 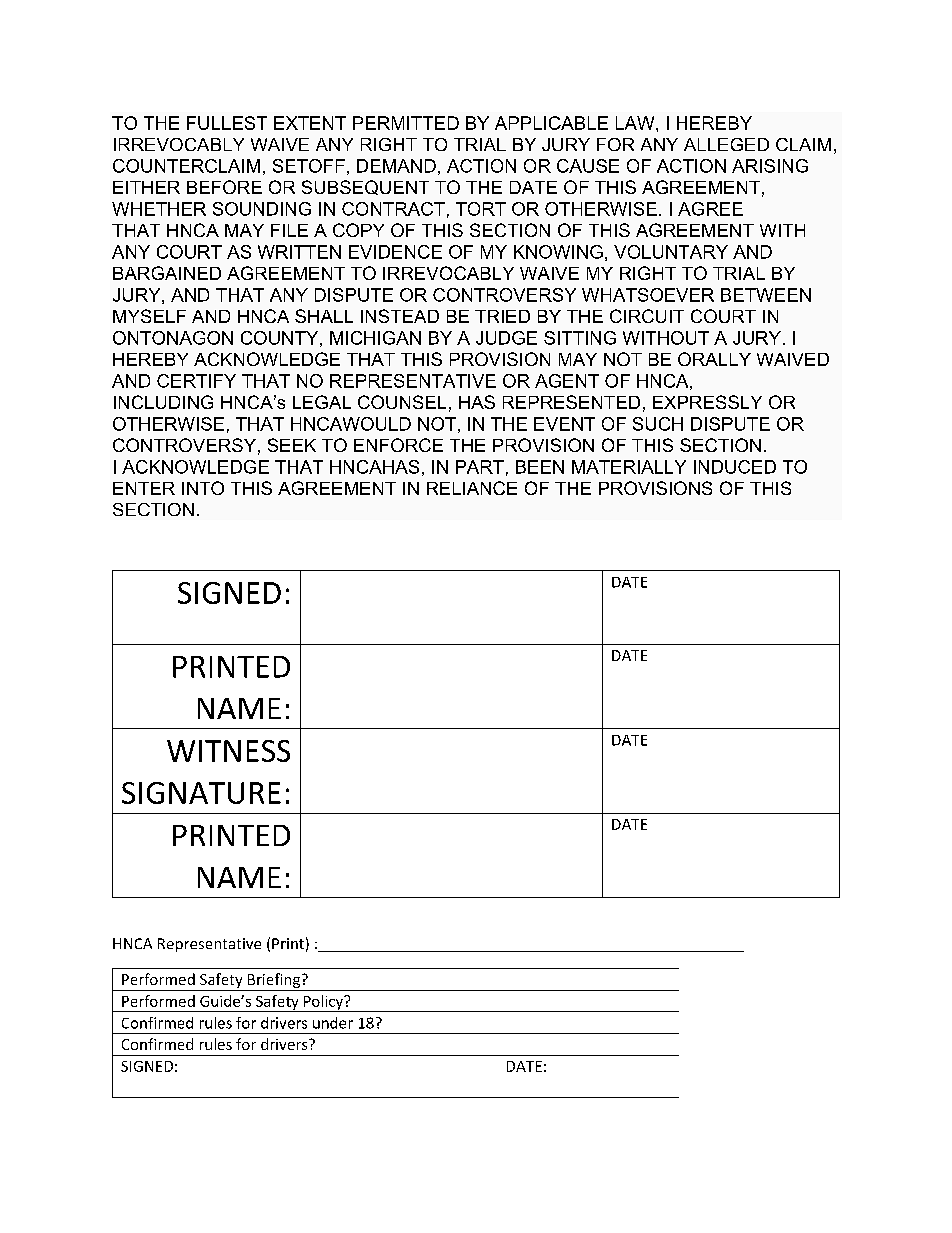 What do you see at coordinates (735, 467) in the screenshot?
I see `INDUCED` at bounding box center [735, 467].
